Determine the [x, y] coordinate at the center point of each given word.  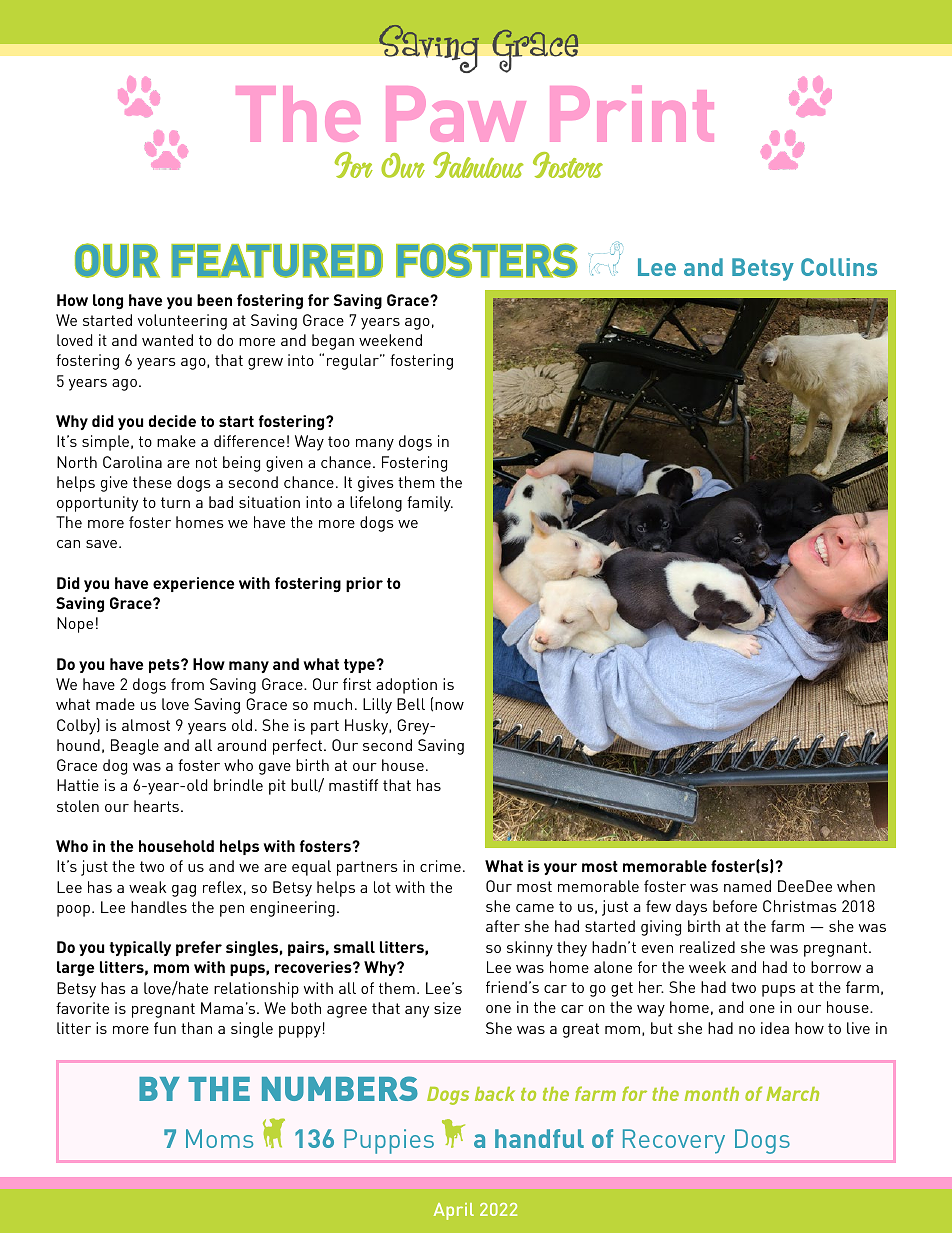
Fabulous [478, 165]
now [449, 706]
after [503, 926]
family [430, 504]
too [339, 441]
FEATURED [277, 261]
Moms [219, 1138]
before [735, 906]
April [454, 1211]
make [176, 441]
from [187, 684]
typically [140, 948]
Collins [839, 267]
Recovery [674, 1141]
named [747, 886]
